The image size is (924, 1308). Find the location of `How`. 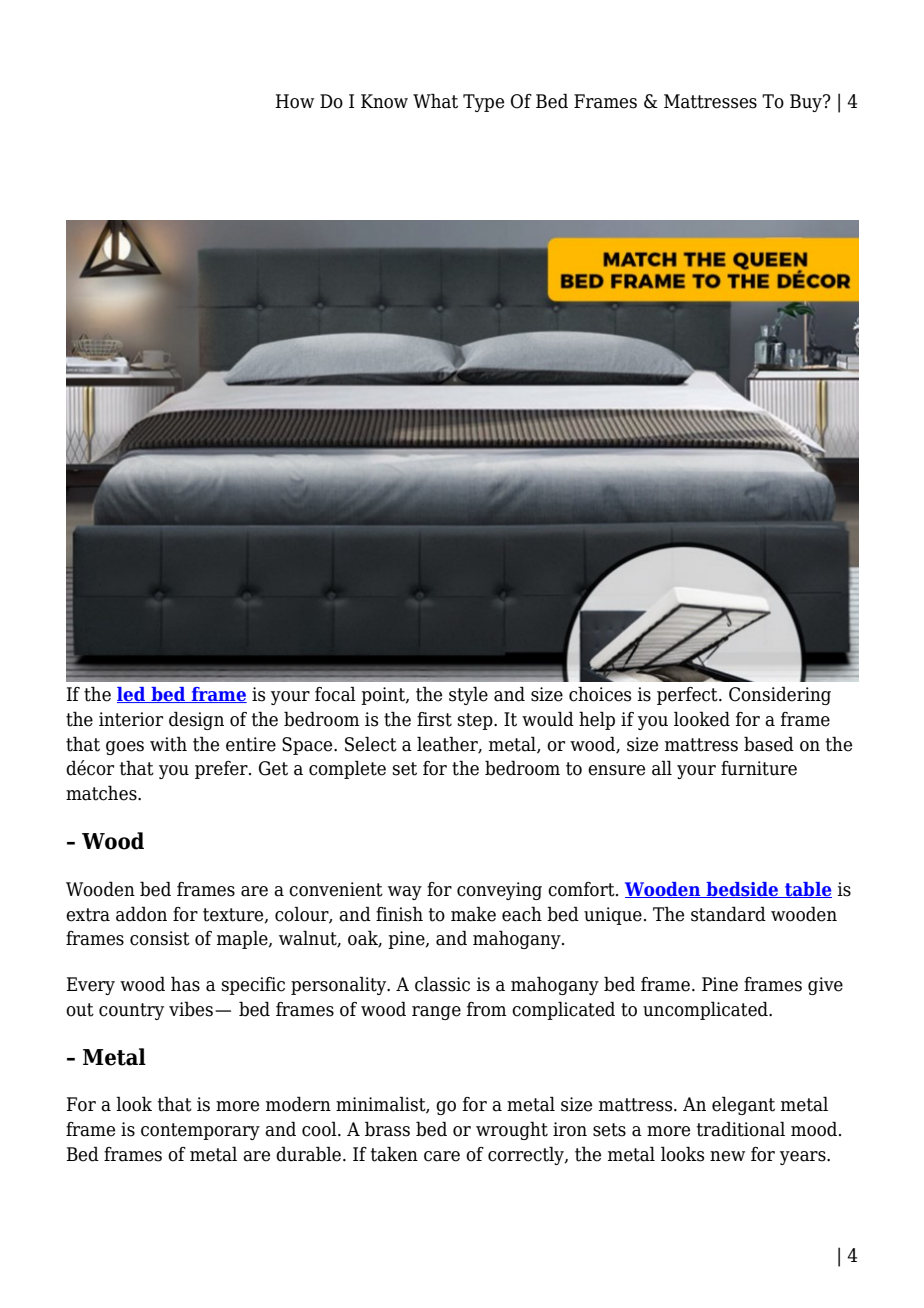

How is located at coordinates (294, 101).
